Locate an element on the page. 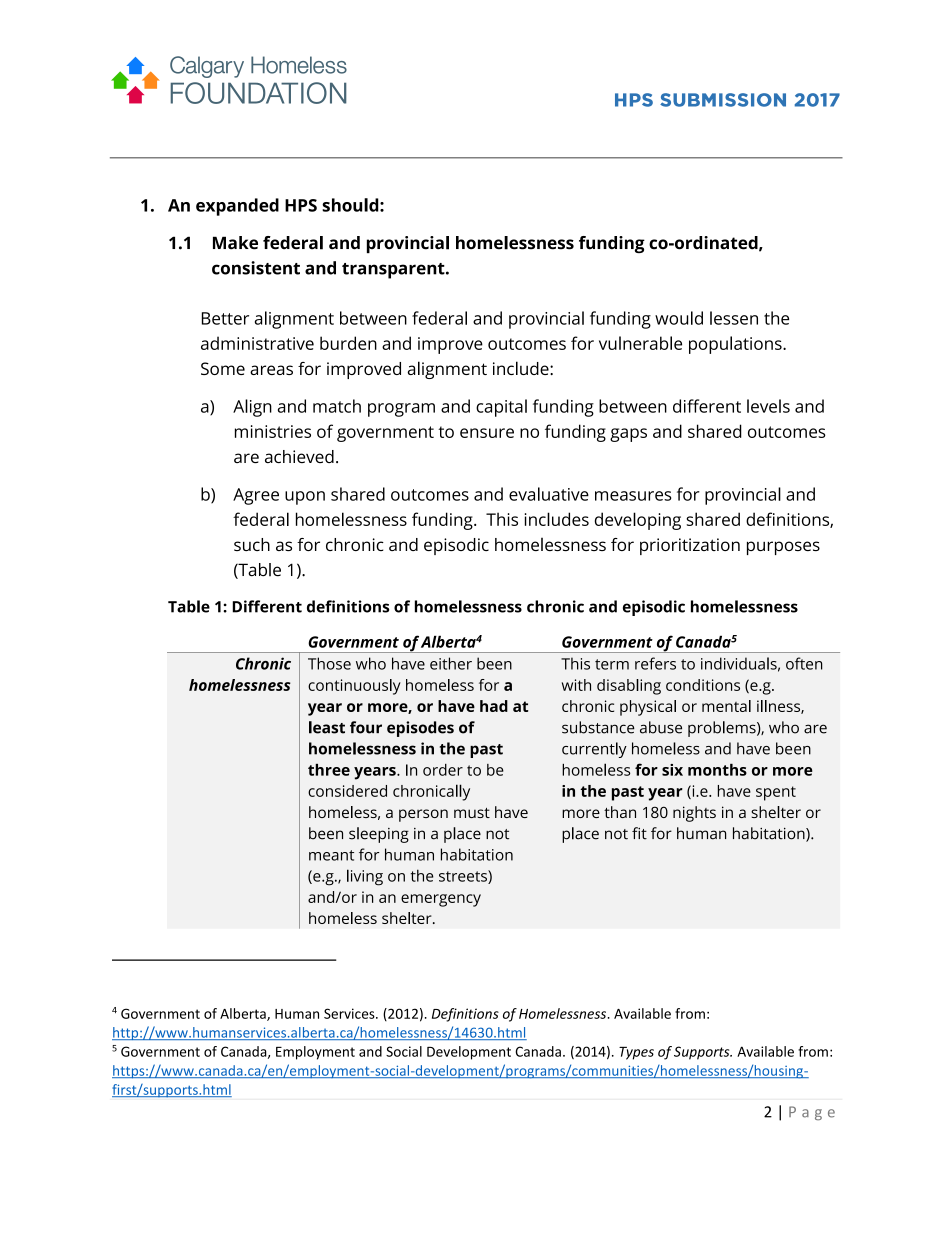  meant is located at coordinates (331, 855).
